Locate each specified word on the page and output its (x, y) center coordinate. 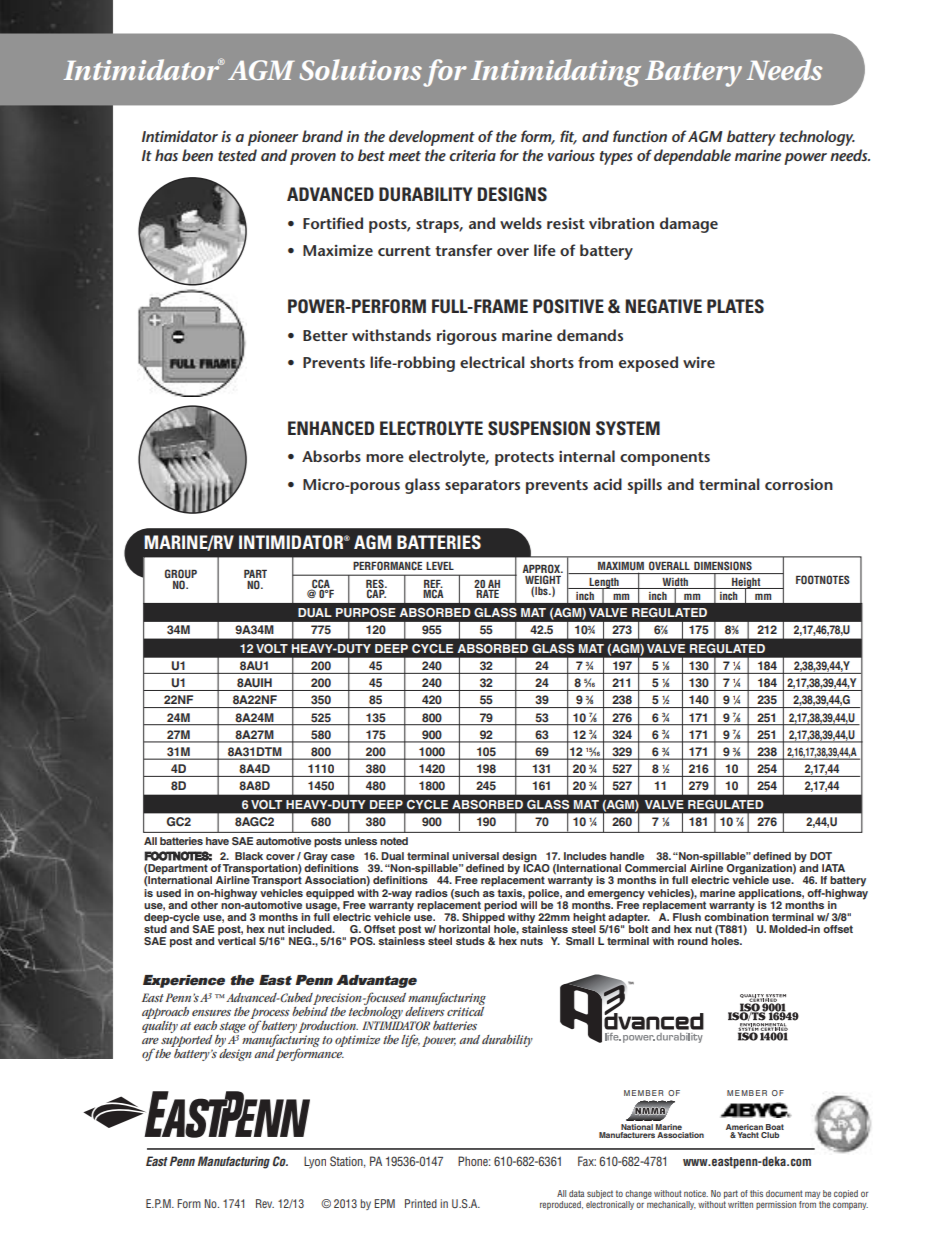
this (756, 1193)
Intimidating (556, 73)
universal (475, 856)
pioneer (273, 138)
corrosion (799, 484)
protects (524, 459)
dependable (692, 157)
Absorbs (331, 456)
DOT (821, 856)
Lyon (315, 1162)
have (217, 841)
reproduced (561, 1205)
